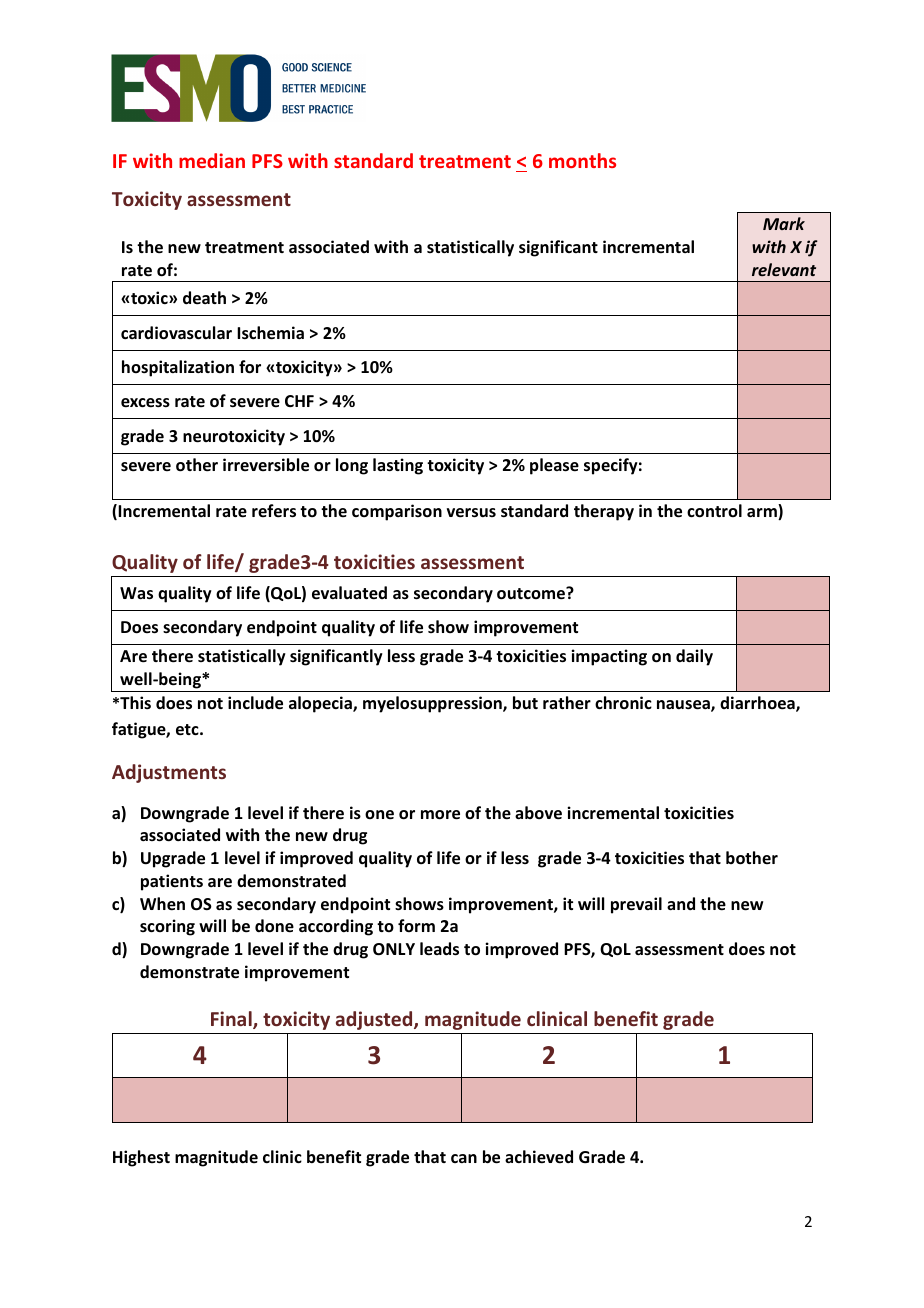 This screenshot has width=924, height=1308. Describe the element at coordinates (136, 593) in the screenshot. I see `Was` at that location.
